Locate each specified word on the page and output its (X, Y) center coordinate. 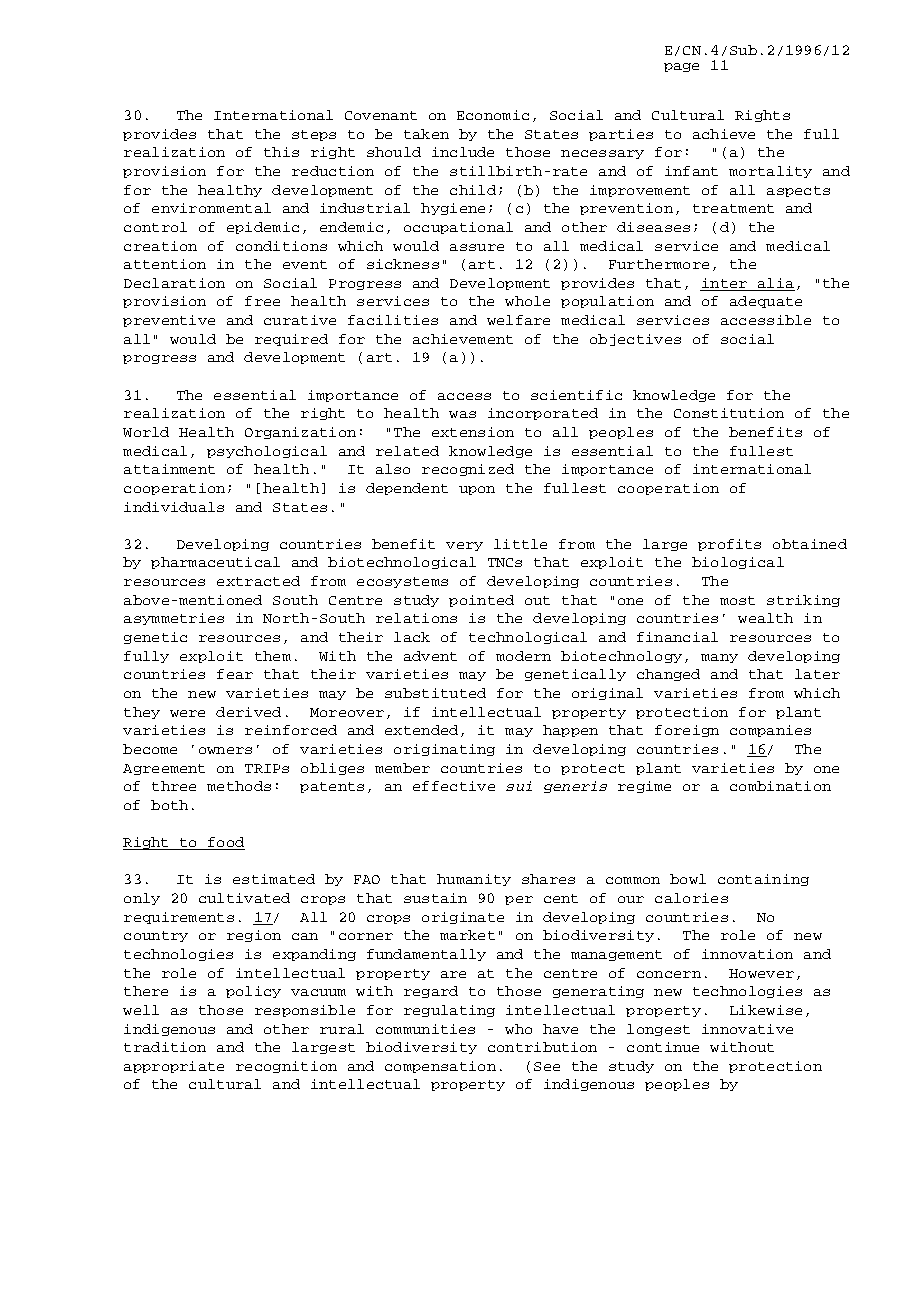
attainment (169, 469)
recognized (468, 470)
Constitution (729, 413)
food (225, 843)
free (262, 301)
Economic (493, 115)
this (281, 152)
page (681, 67)
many (719, 658)
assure (477, 247)
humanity (474, 880)
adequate (766, 302)
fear (235, 674)
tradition (165, 1047)
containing (763, 880)
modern (523, 656)
